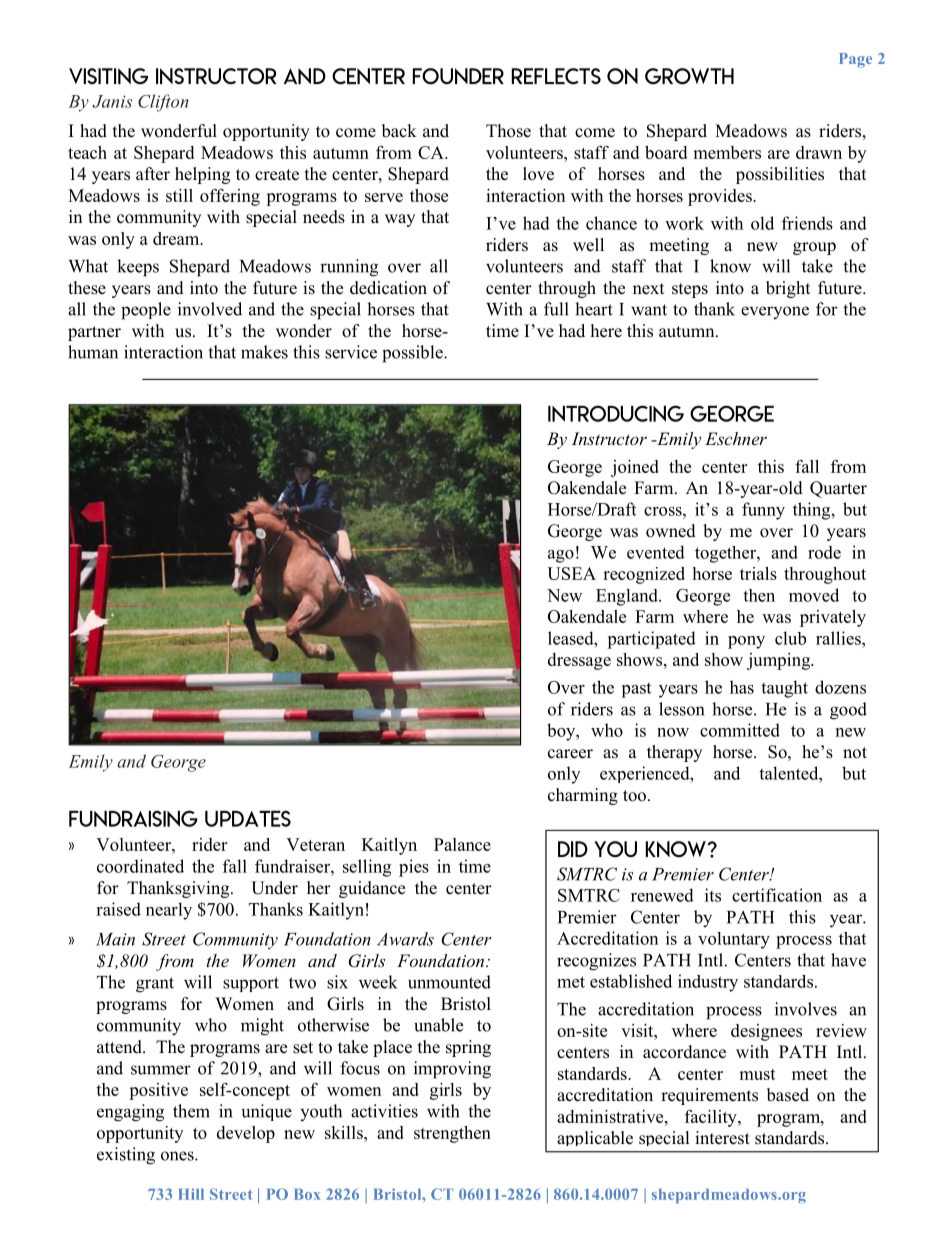 This screenshot has width=952, height=1233. I want to click on dressage, so click(579, 661).
